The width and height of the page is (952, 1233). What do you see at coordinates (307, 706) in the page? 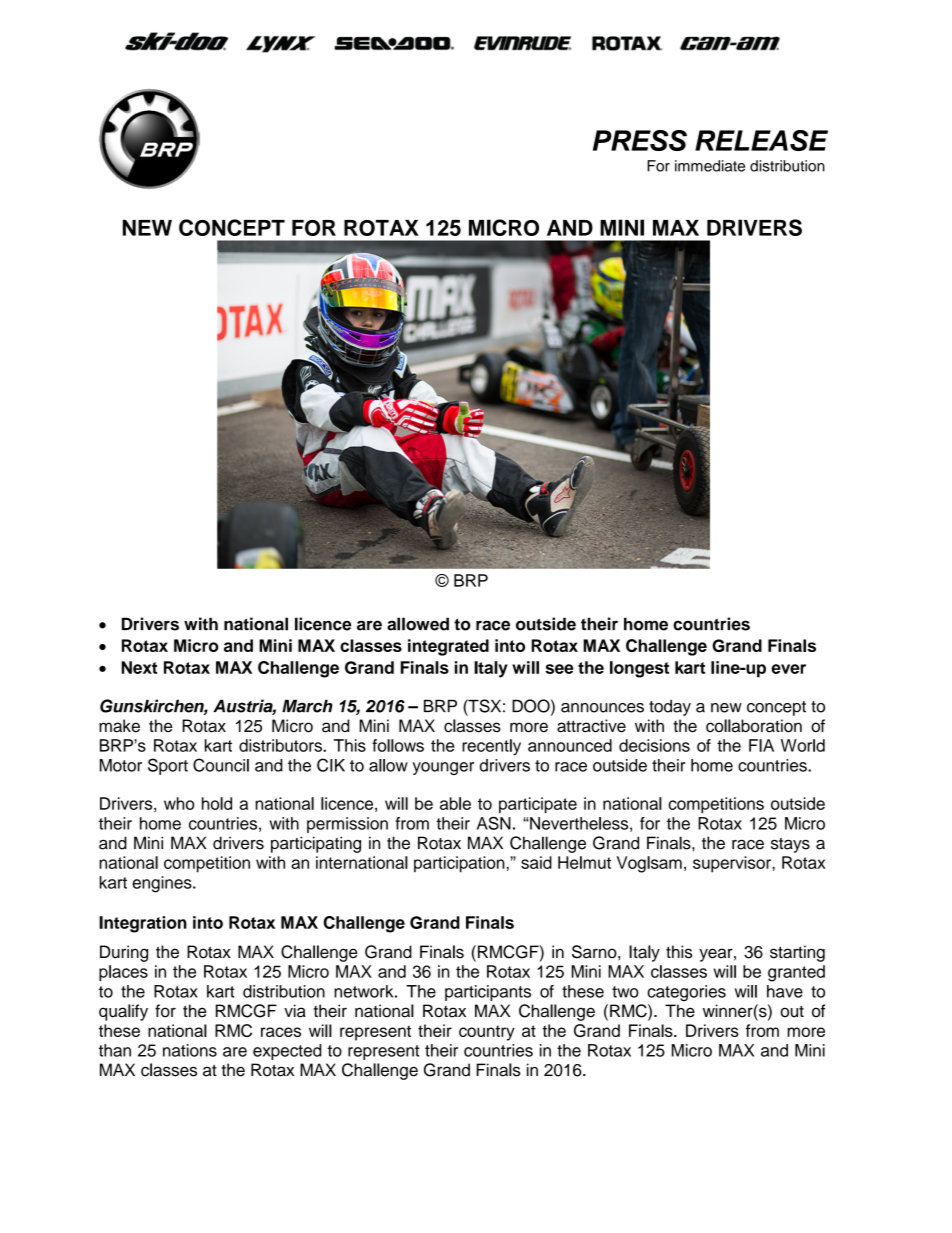
I see `March` at bounding box center [307, 706].
